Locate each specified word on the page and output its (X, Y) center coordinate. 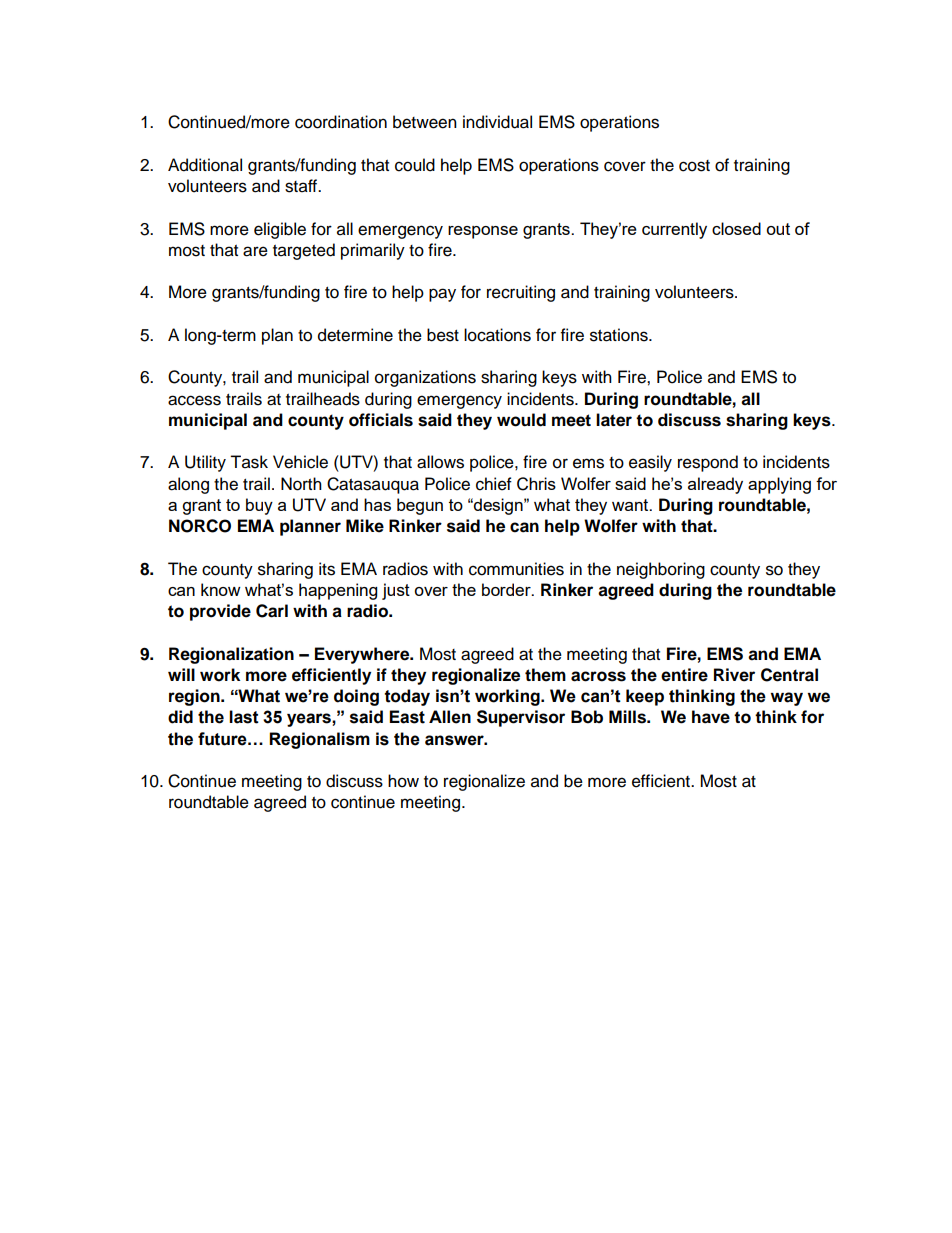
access (194, 400)
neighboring (661, 570)
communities (516, 569)
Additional (205, 165)
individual (497, 122)
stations (620, 335)
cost (694, 166)
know (221, 589)
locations (497, 335)
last (244, 717)
